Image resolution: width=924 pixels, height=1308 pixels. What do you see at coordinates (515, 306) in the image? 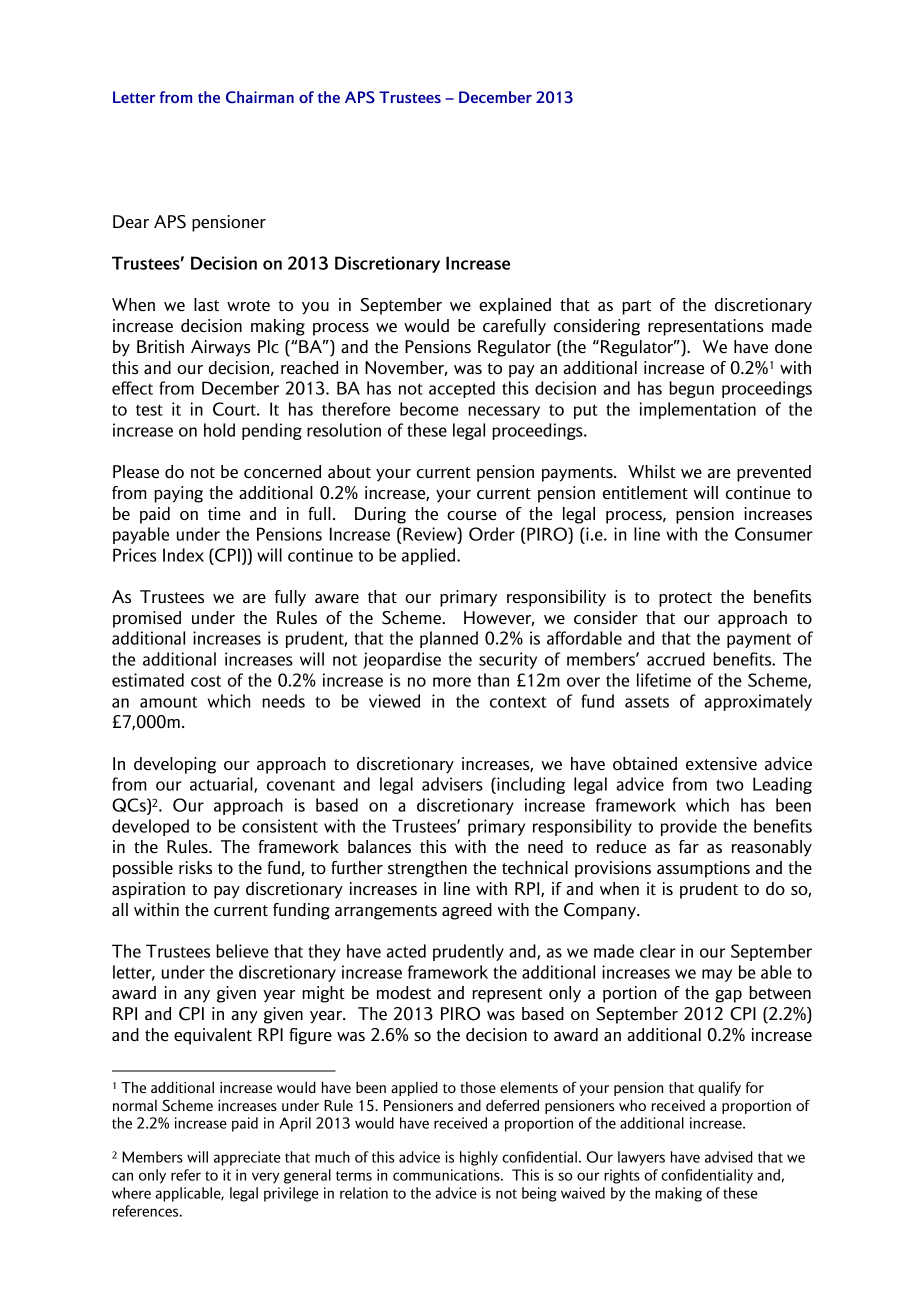
I see `explained` at bounding box center [515, 306].
